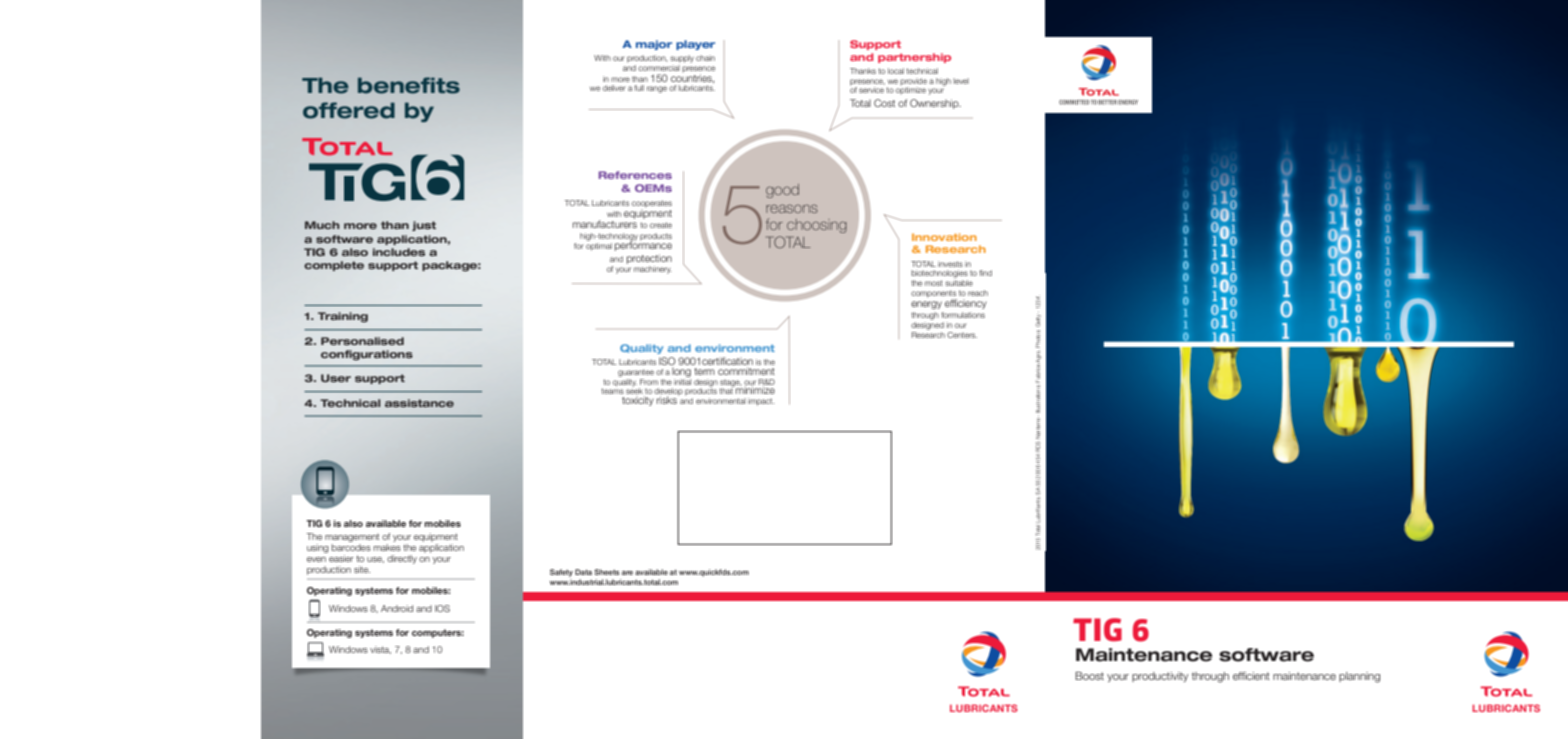 The image size is (1568, 739). I want to click on benefits, so click(409, 85).
